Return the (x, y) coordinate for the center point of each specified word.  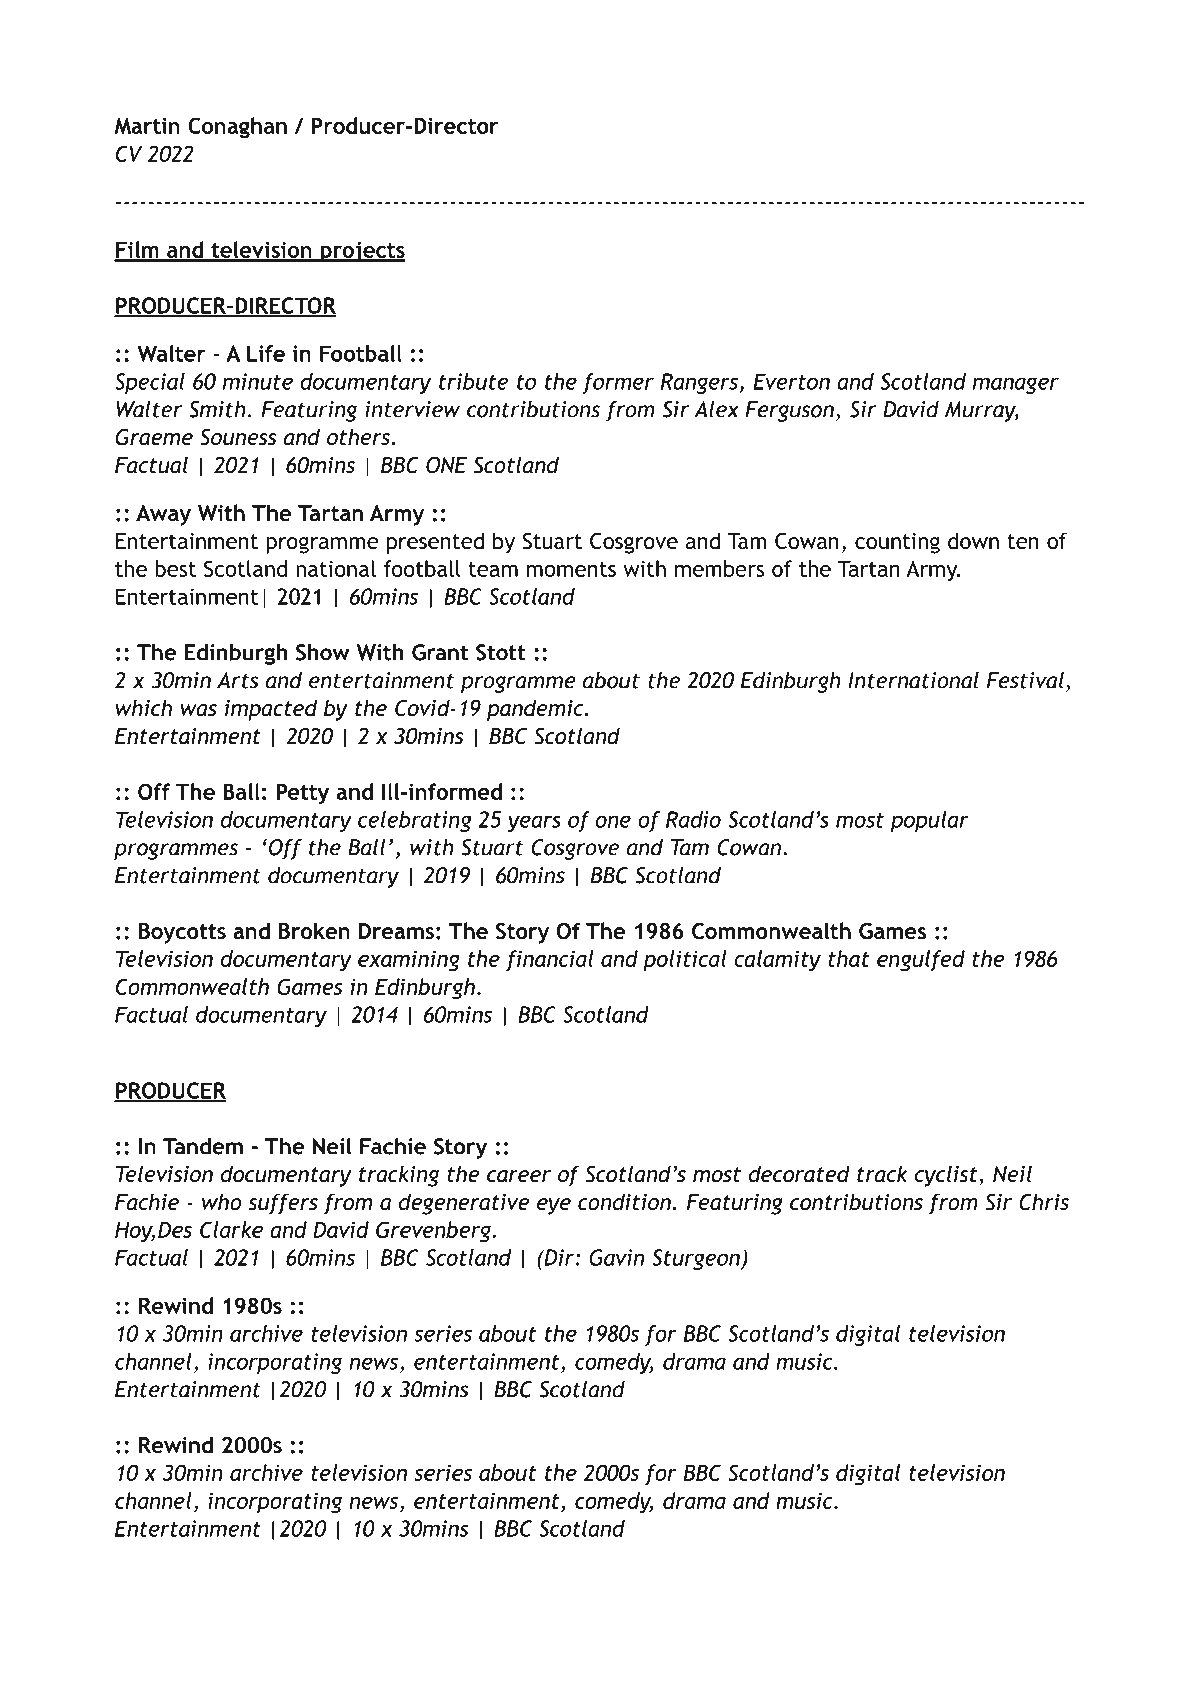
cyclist (947, 1176)
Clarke (231, 1229)
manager (1016, 385)
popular (930, 821)
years (534, 823)
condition (624, 1202)
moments (571, 569)
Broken (314, 931)
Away (163, 515)
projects (362, 252)
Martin (147, 125)
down (973, 541)
